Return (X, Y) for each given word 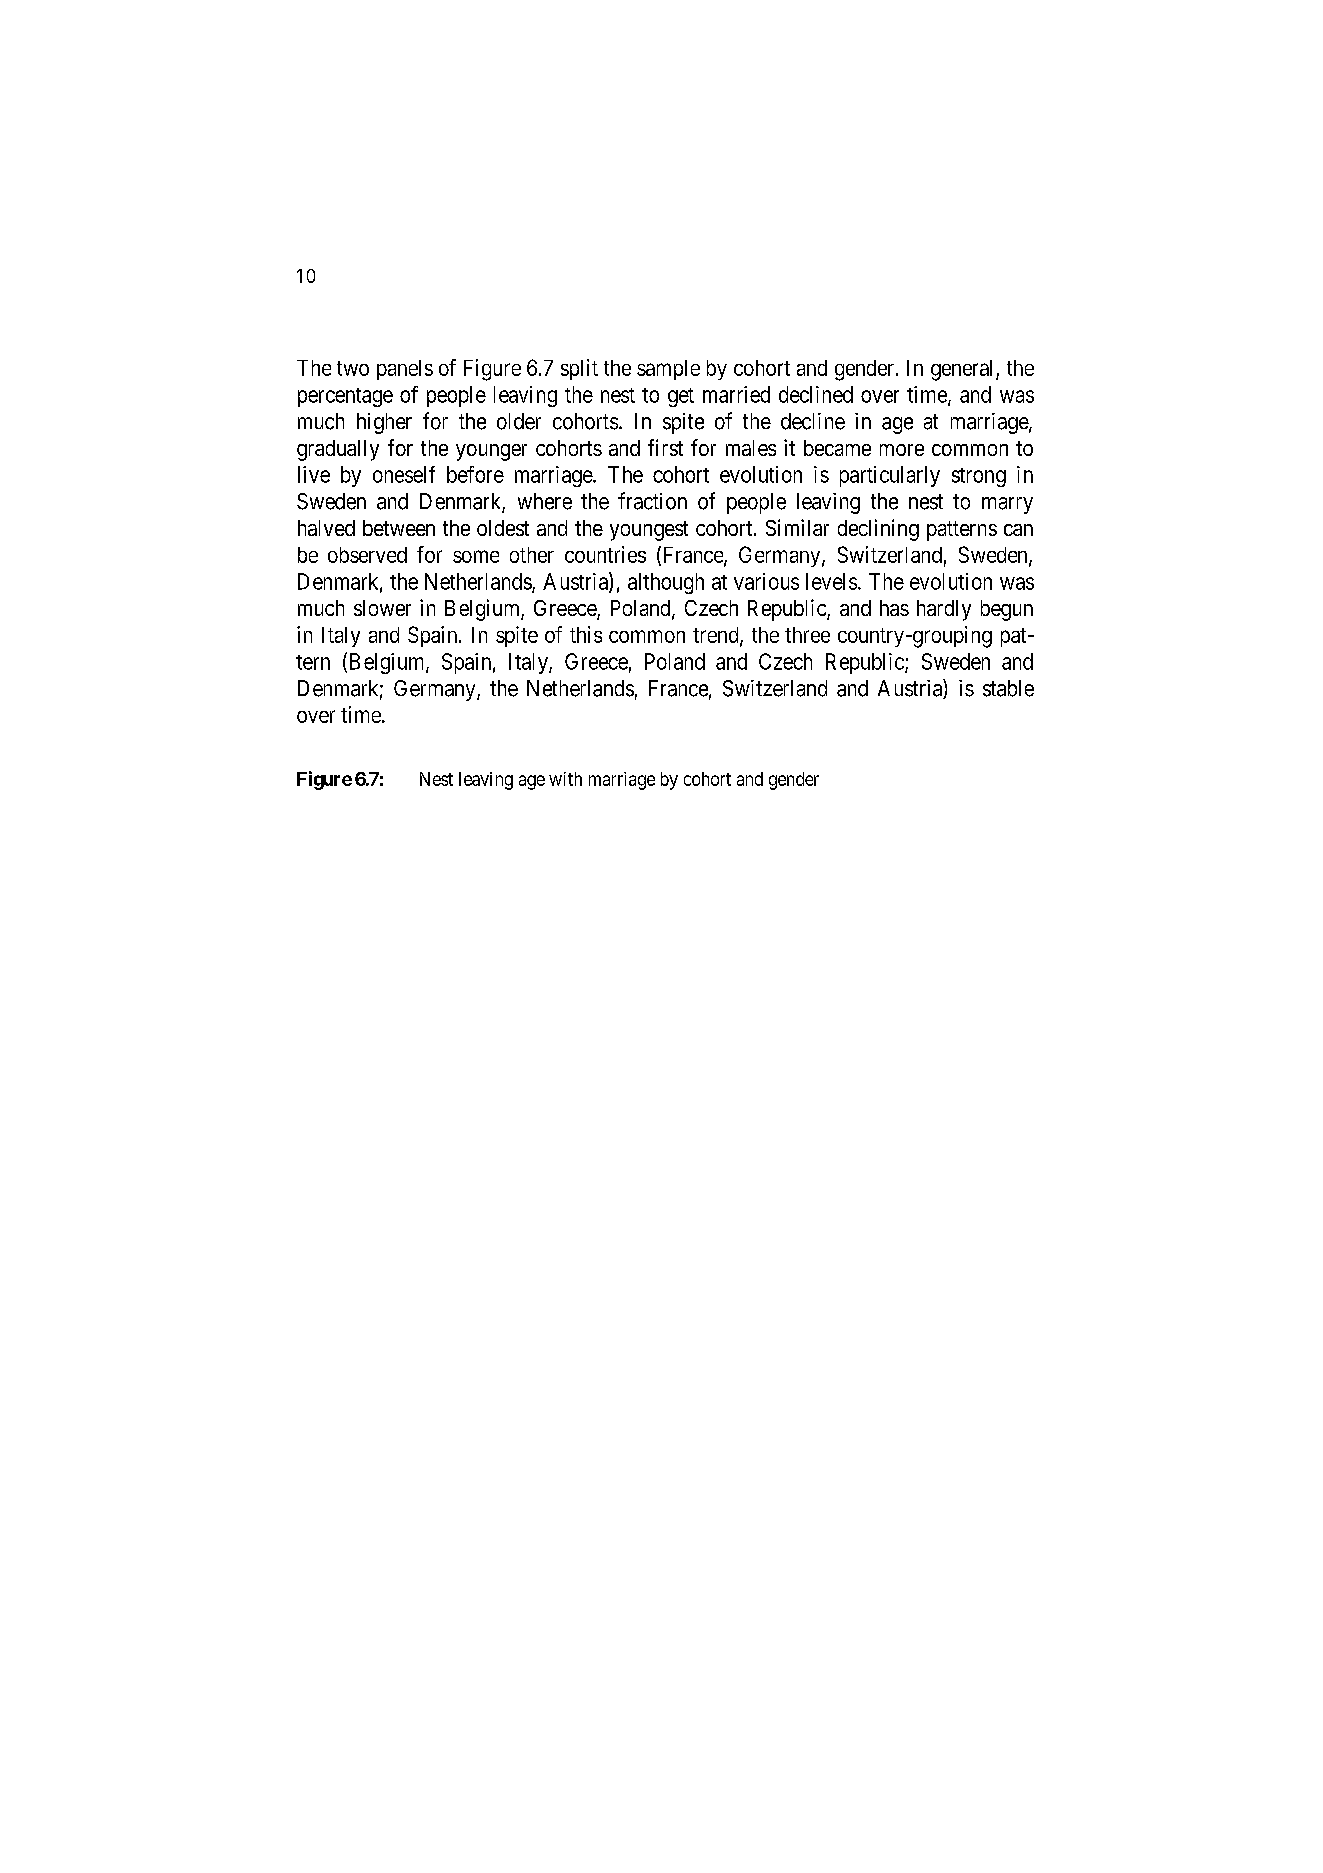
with (565, 779)
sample (668, 370)
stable (1008, 688)
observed (367, 555)
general (964, 370)
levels (831, 581)
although (666, 583)
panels (405, 370)
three (807, 635)
